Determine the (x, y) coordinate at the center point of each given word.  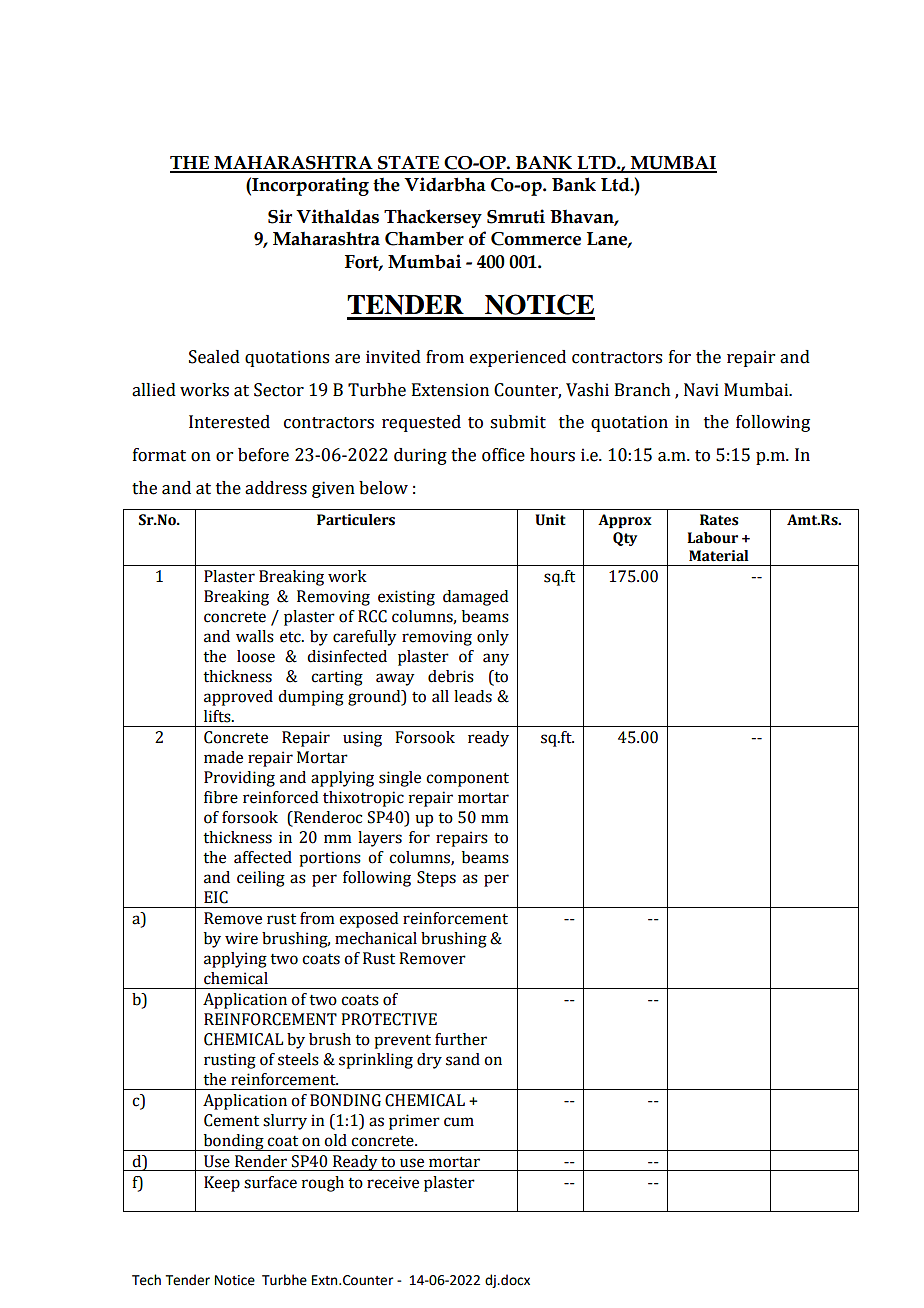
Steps (436, 879)
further (461, 1039)
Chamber (424, 238)
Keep (222, 1184)
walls (255, 636)
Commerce (536, 239)
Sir (280, 216)
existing (406, 598)
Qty (625, 539)
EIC (216, 897)
